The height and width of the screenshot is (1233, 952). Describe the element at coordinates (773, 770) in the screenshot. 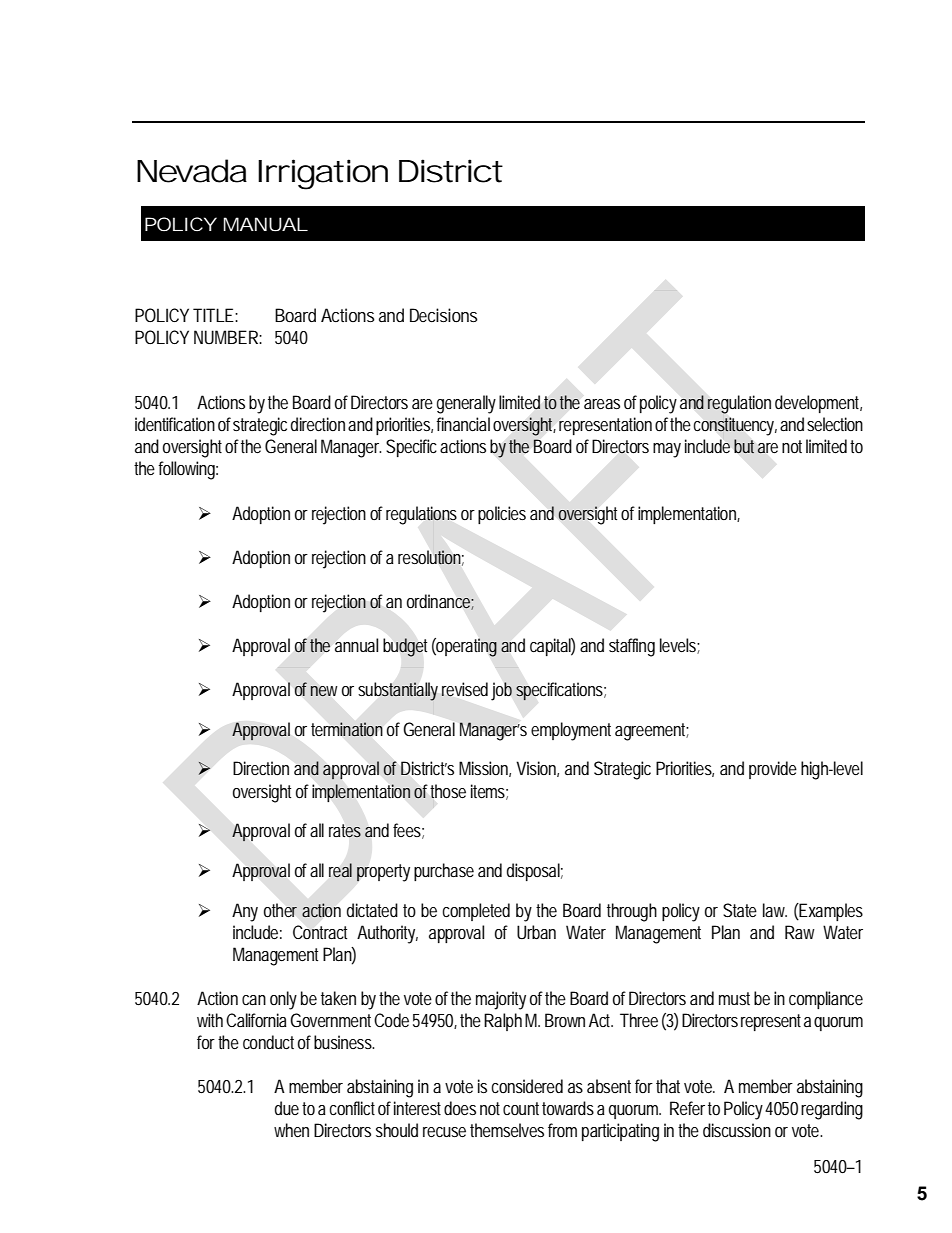

I see `provide` at that location.
